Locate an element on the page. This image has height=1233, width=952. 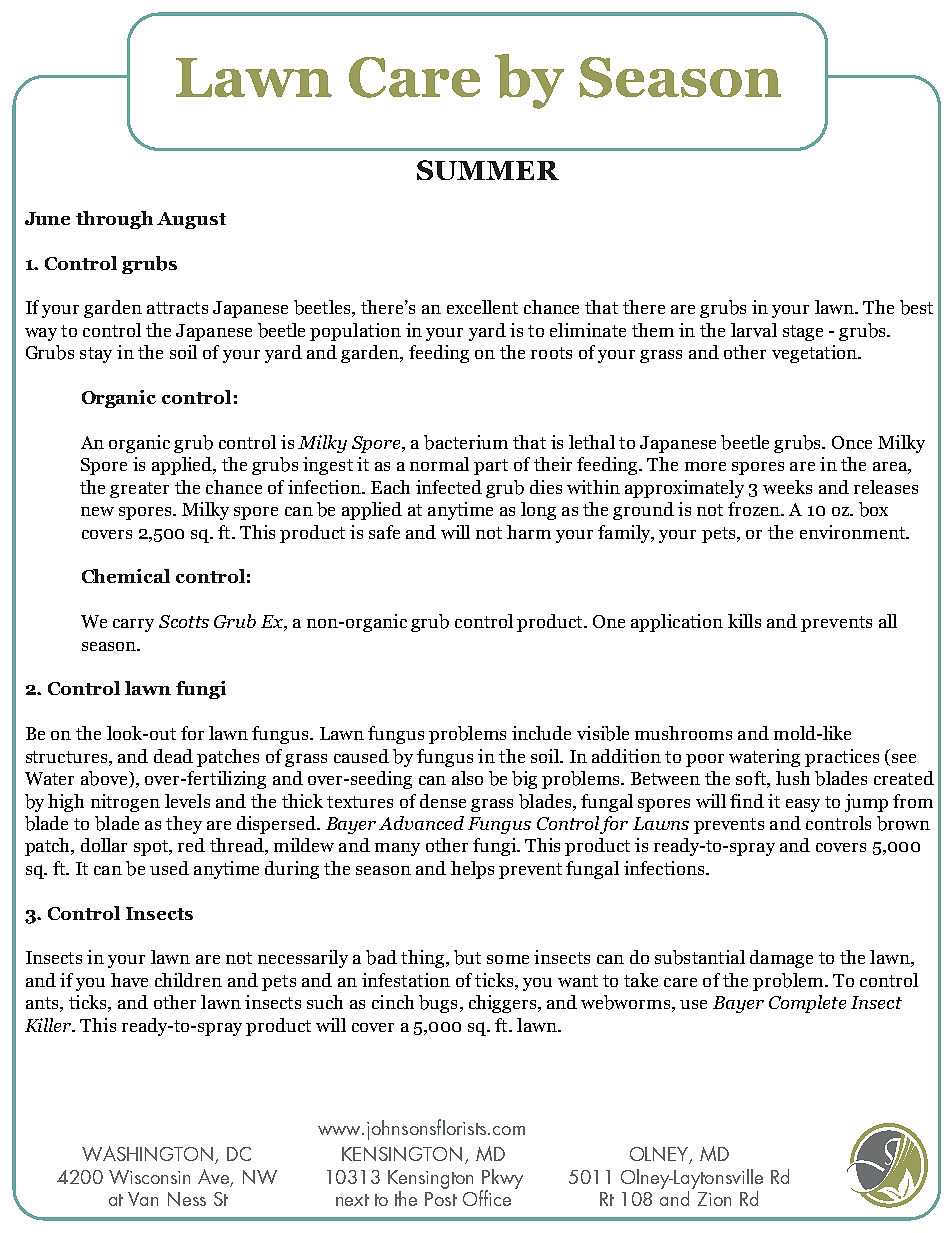
through is located at coordinates (114, 220).
